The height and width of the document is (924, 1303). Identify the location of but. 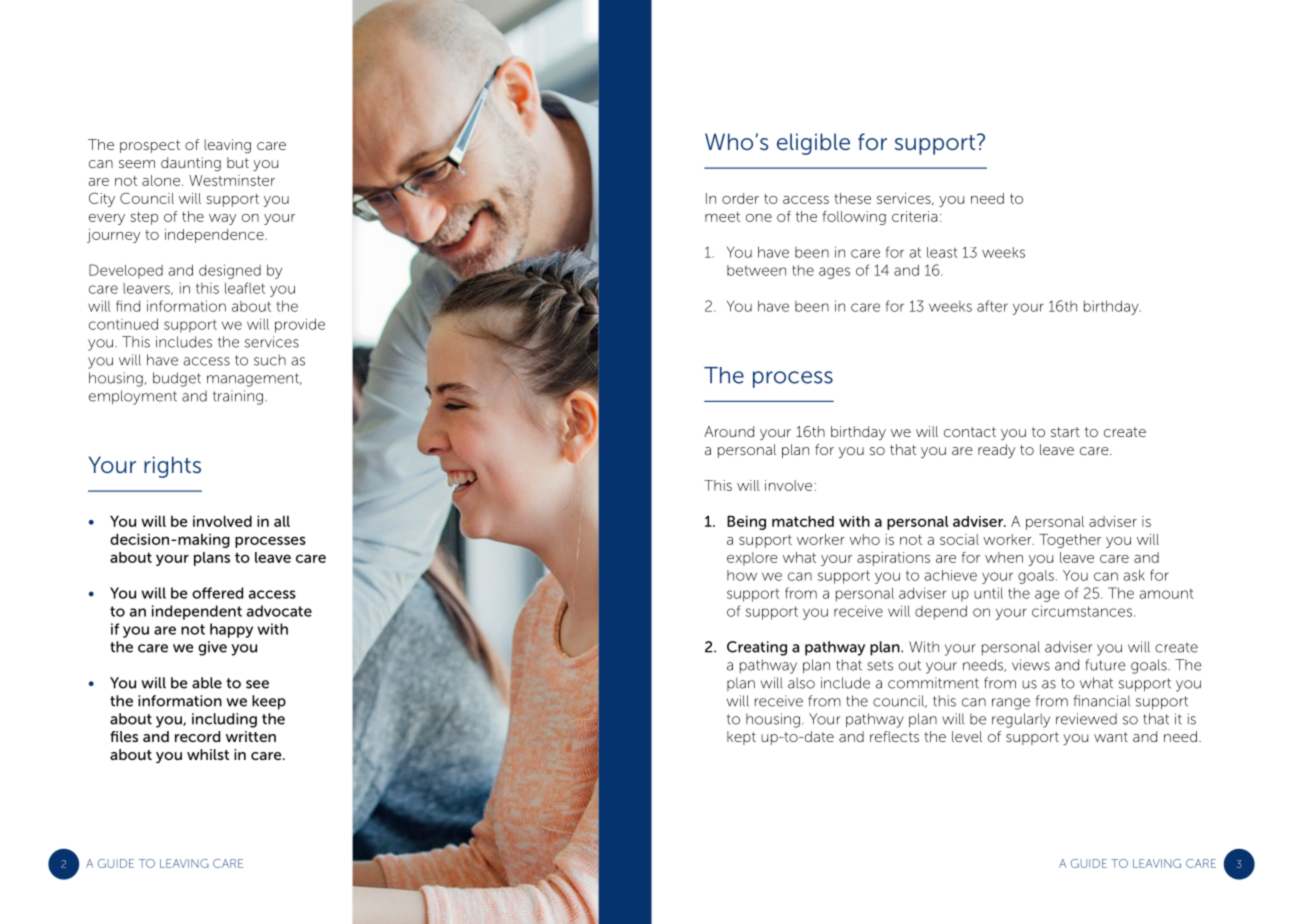
(238, 162).
